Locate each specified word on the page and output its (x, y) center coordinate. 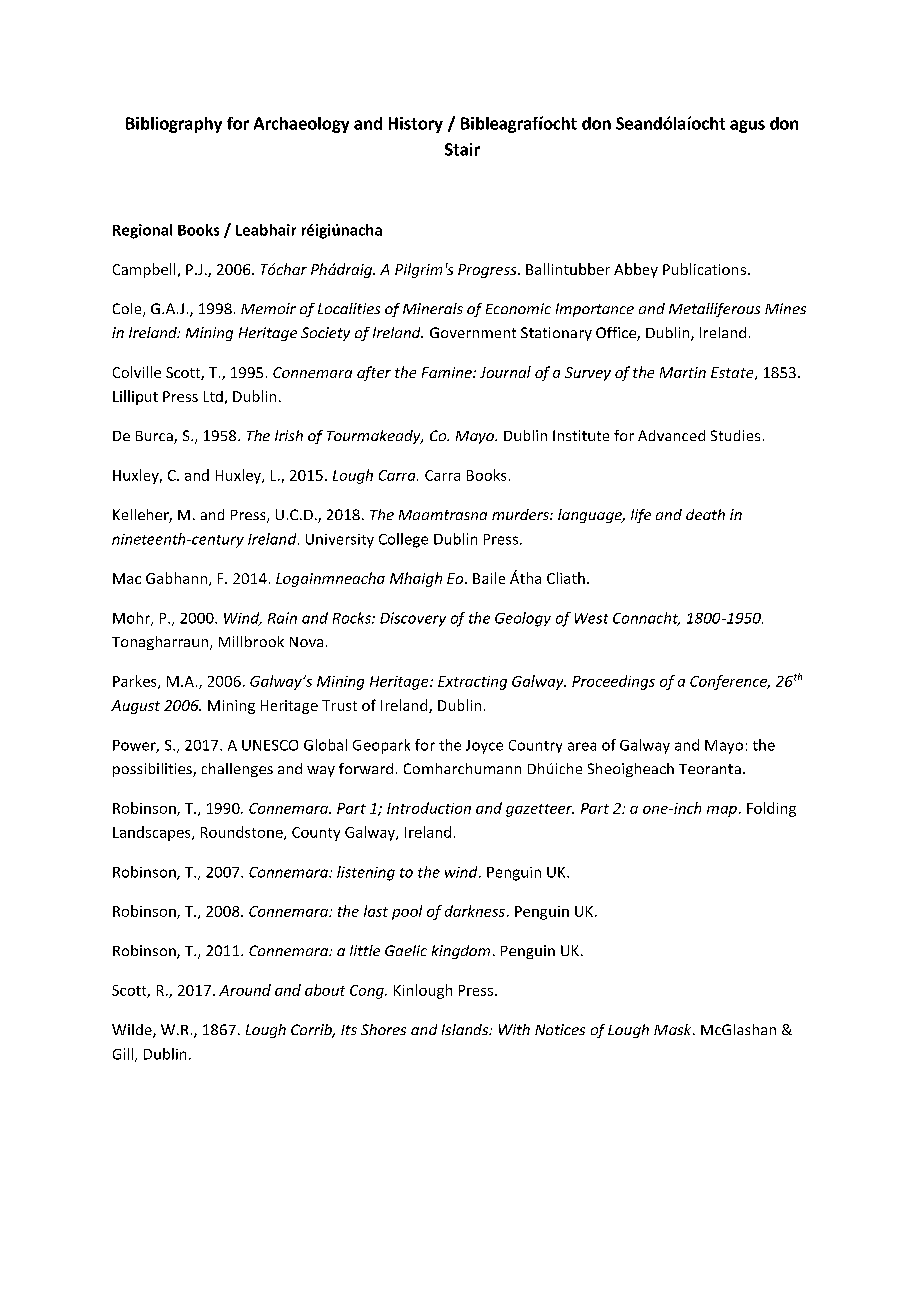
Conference (730, 682)
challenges (237, 770)
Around (245, 990)
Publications (704, 269)
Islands (466, 1029)
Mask (674, 1029)
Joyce (484, 747)
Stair (462, 149)
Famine (448, 372)
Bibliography (174, 125)
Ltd (213, 396)
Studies (735, 435)
